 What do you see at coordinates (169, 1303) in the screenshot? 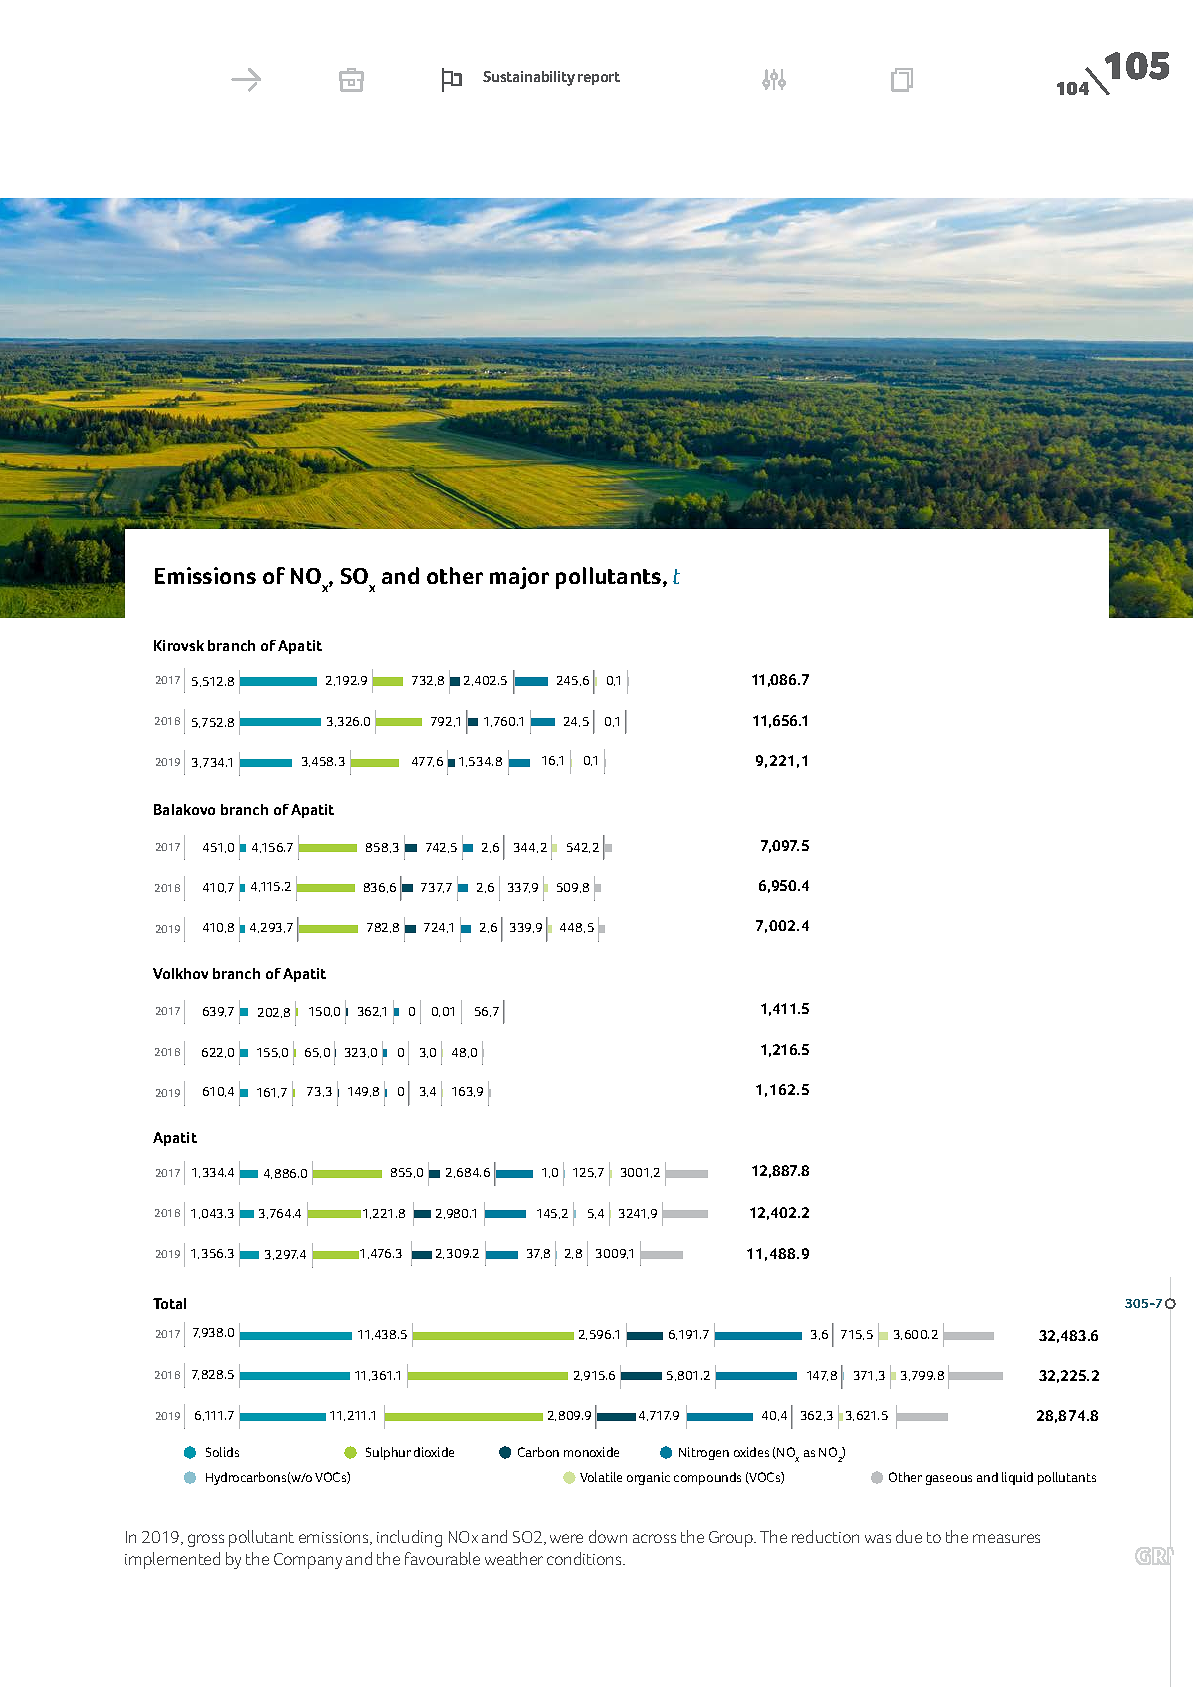
I see `Total` at bounding box center [169, 1303].
